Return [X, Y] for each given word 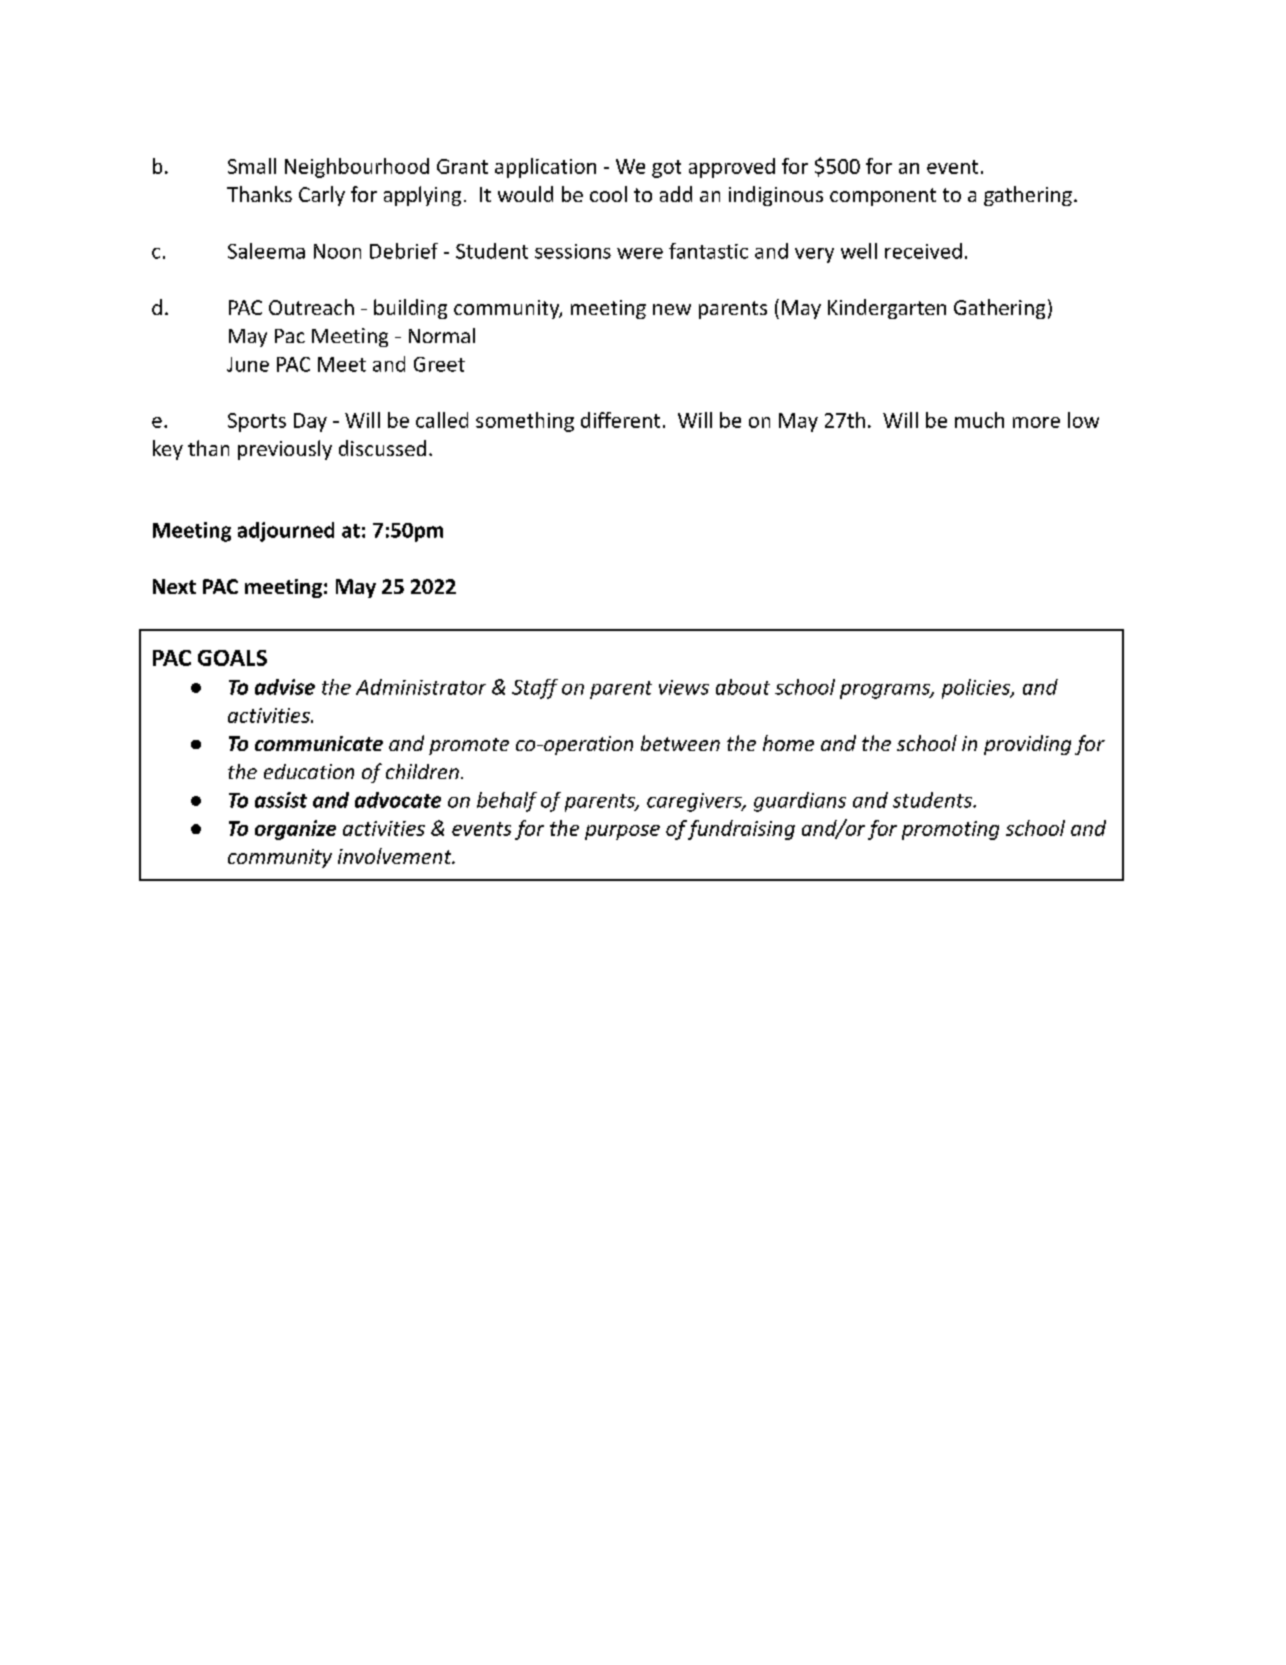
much [979, 420]
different [620, 420]
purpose [622, 832]
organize [295, 830]
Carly [322, 196]
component [883, 197]
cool [608, 194]
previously [285, 450]
